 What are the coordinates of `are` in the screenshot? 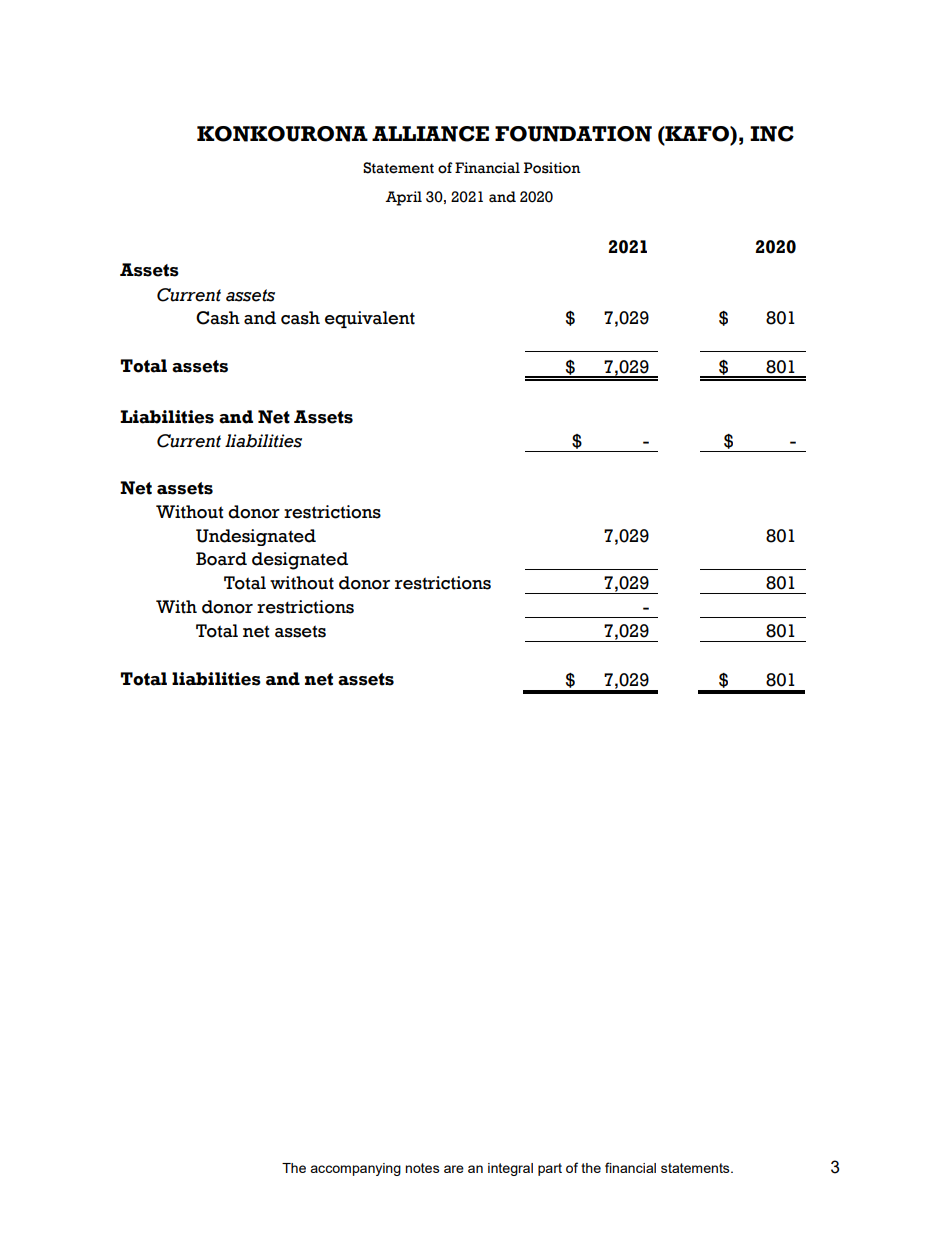 It's located at (454, 1169).
